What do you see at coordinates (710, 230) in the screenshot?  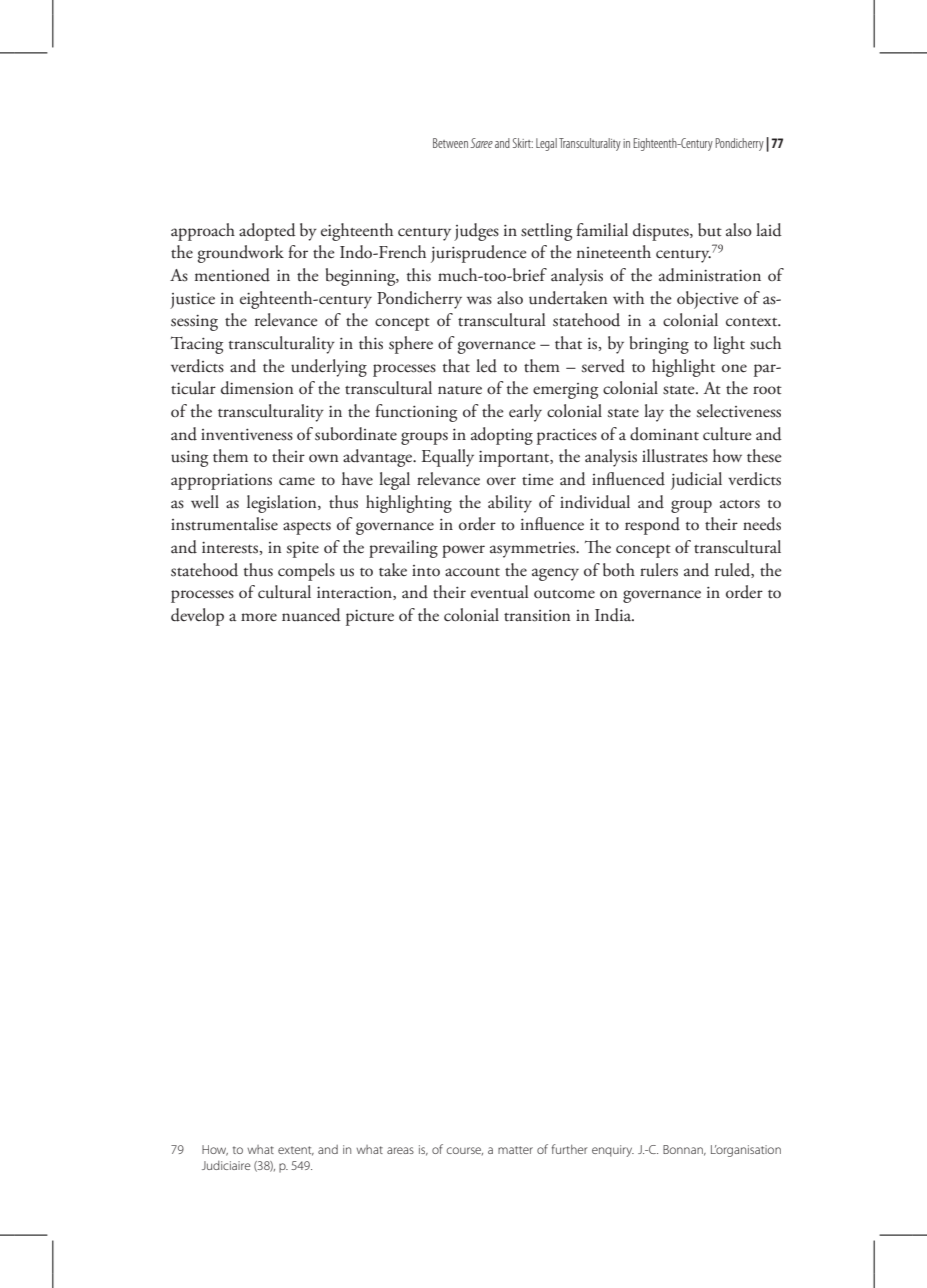 I see `but` at bounding box center [710, 230].
